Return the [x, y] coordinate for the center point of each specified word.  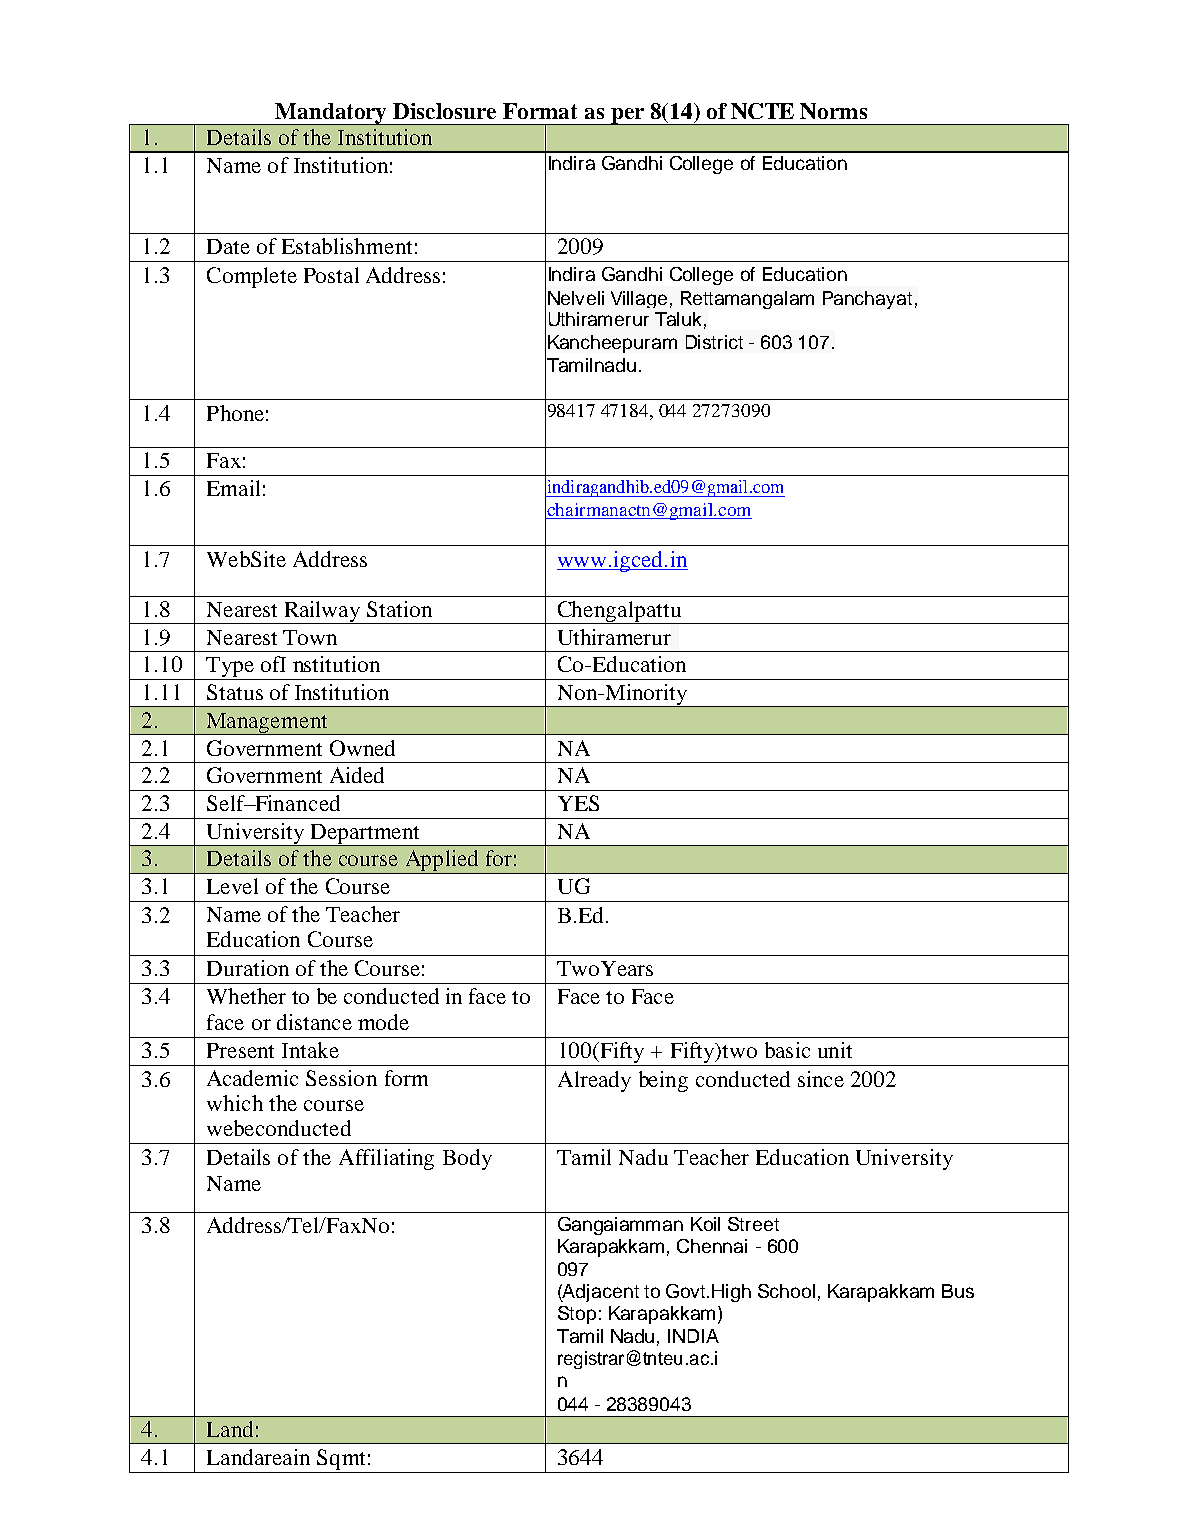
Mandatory [331, 114]
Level [232, 886]
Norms [833, 111]
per [627, 116]
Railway [322, 612]
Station [399, 609]
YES [578, 803]
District [714, 342]
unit [835, 1050]
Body [467, 1159]
